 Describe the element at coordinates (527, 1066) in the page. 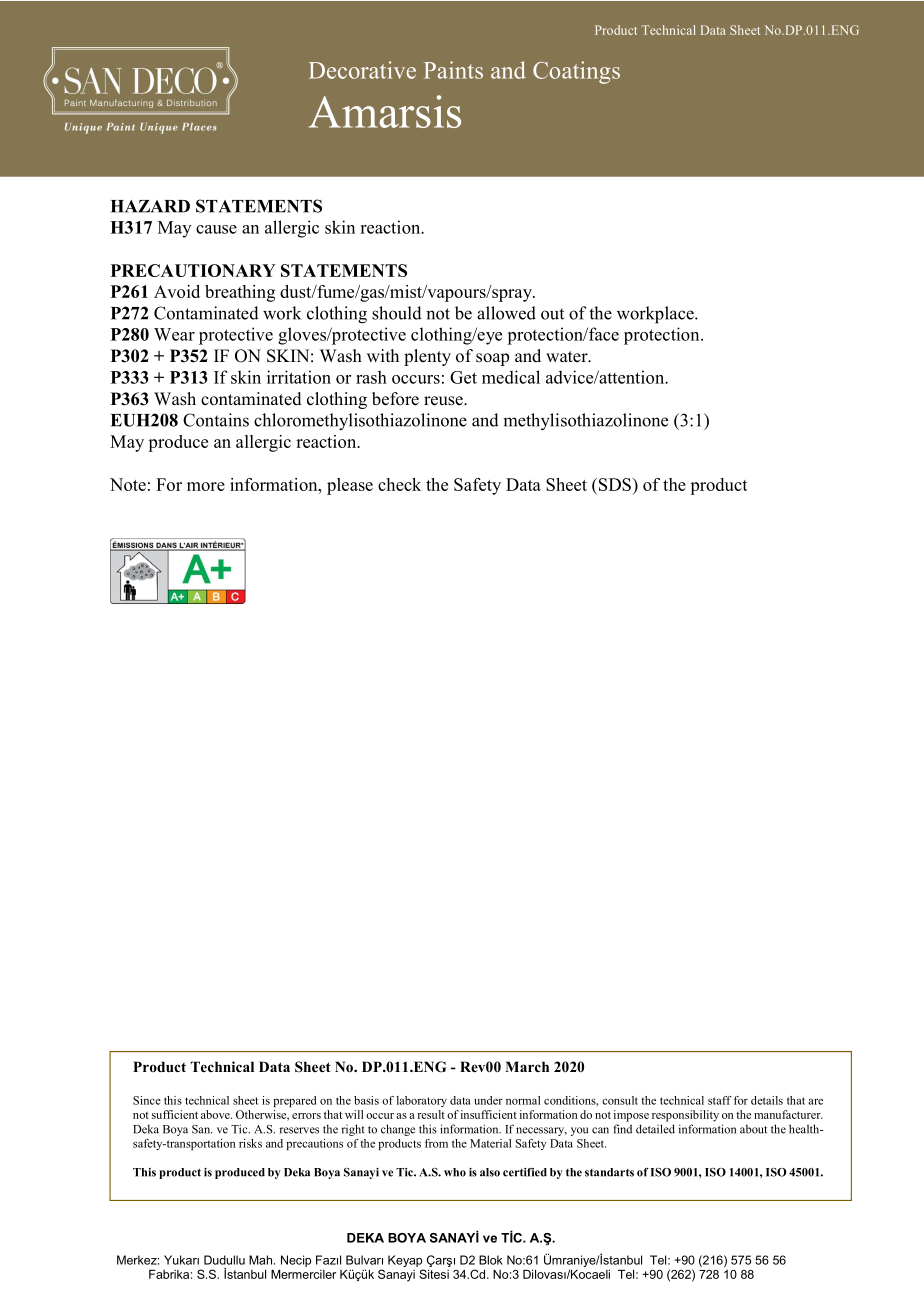

I see `March` at that location.
